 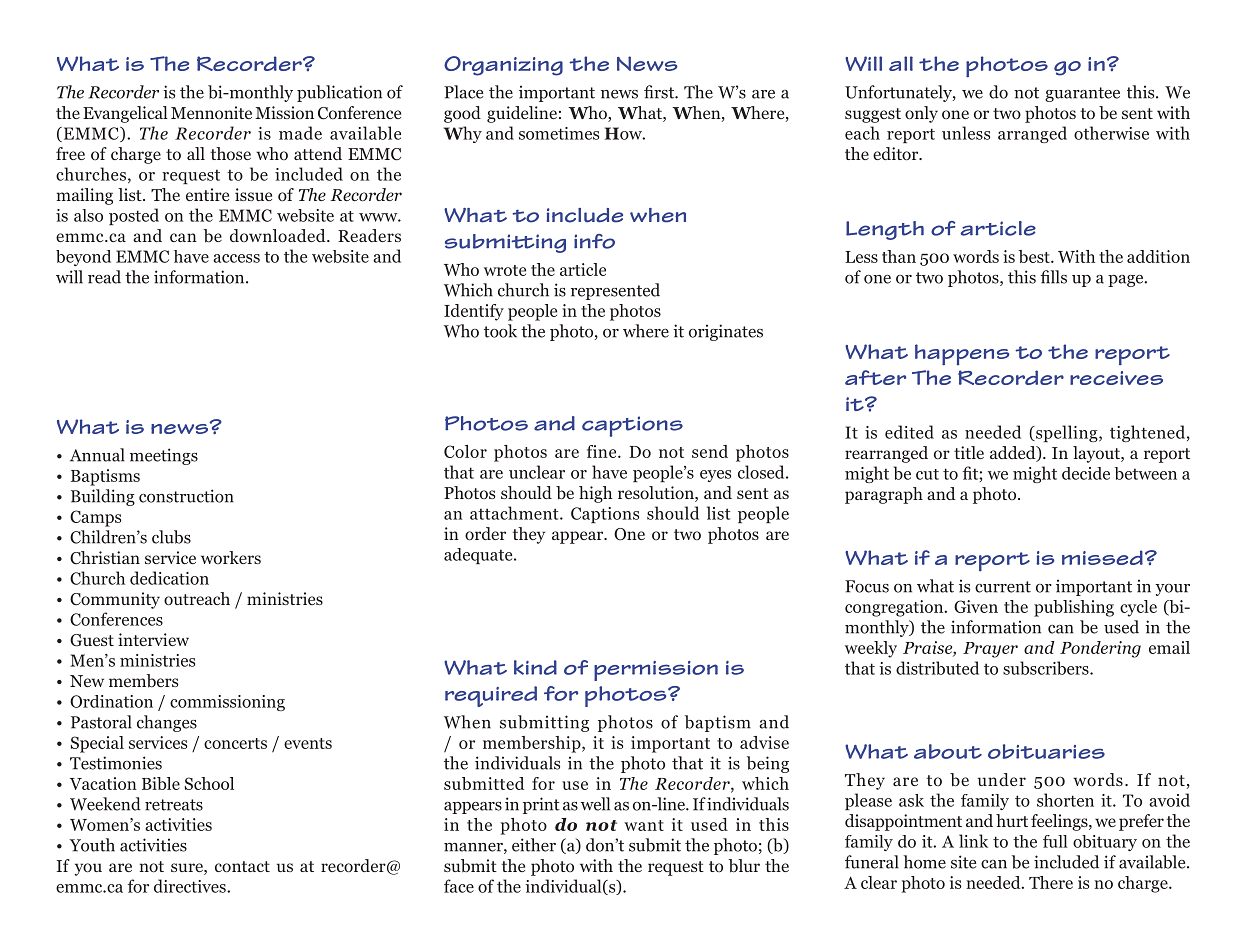 I want to click on publishing, so click(x=1074, y=608).
